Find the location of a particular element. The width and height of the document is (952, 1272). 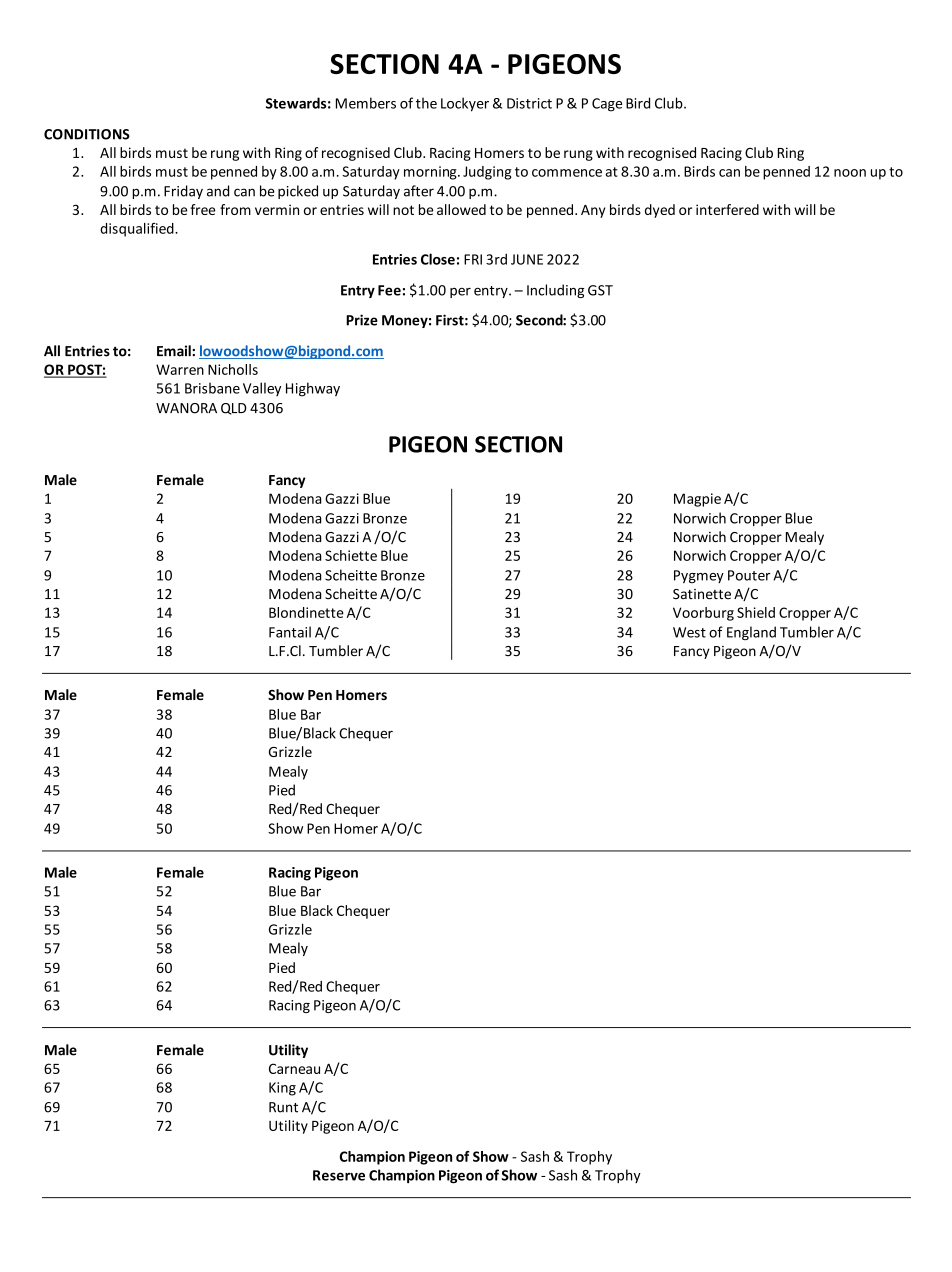

Highway is located at coordinates (313, 389).
